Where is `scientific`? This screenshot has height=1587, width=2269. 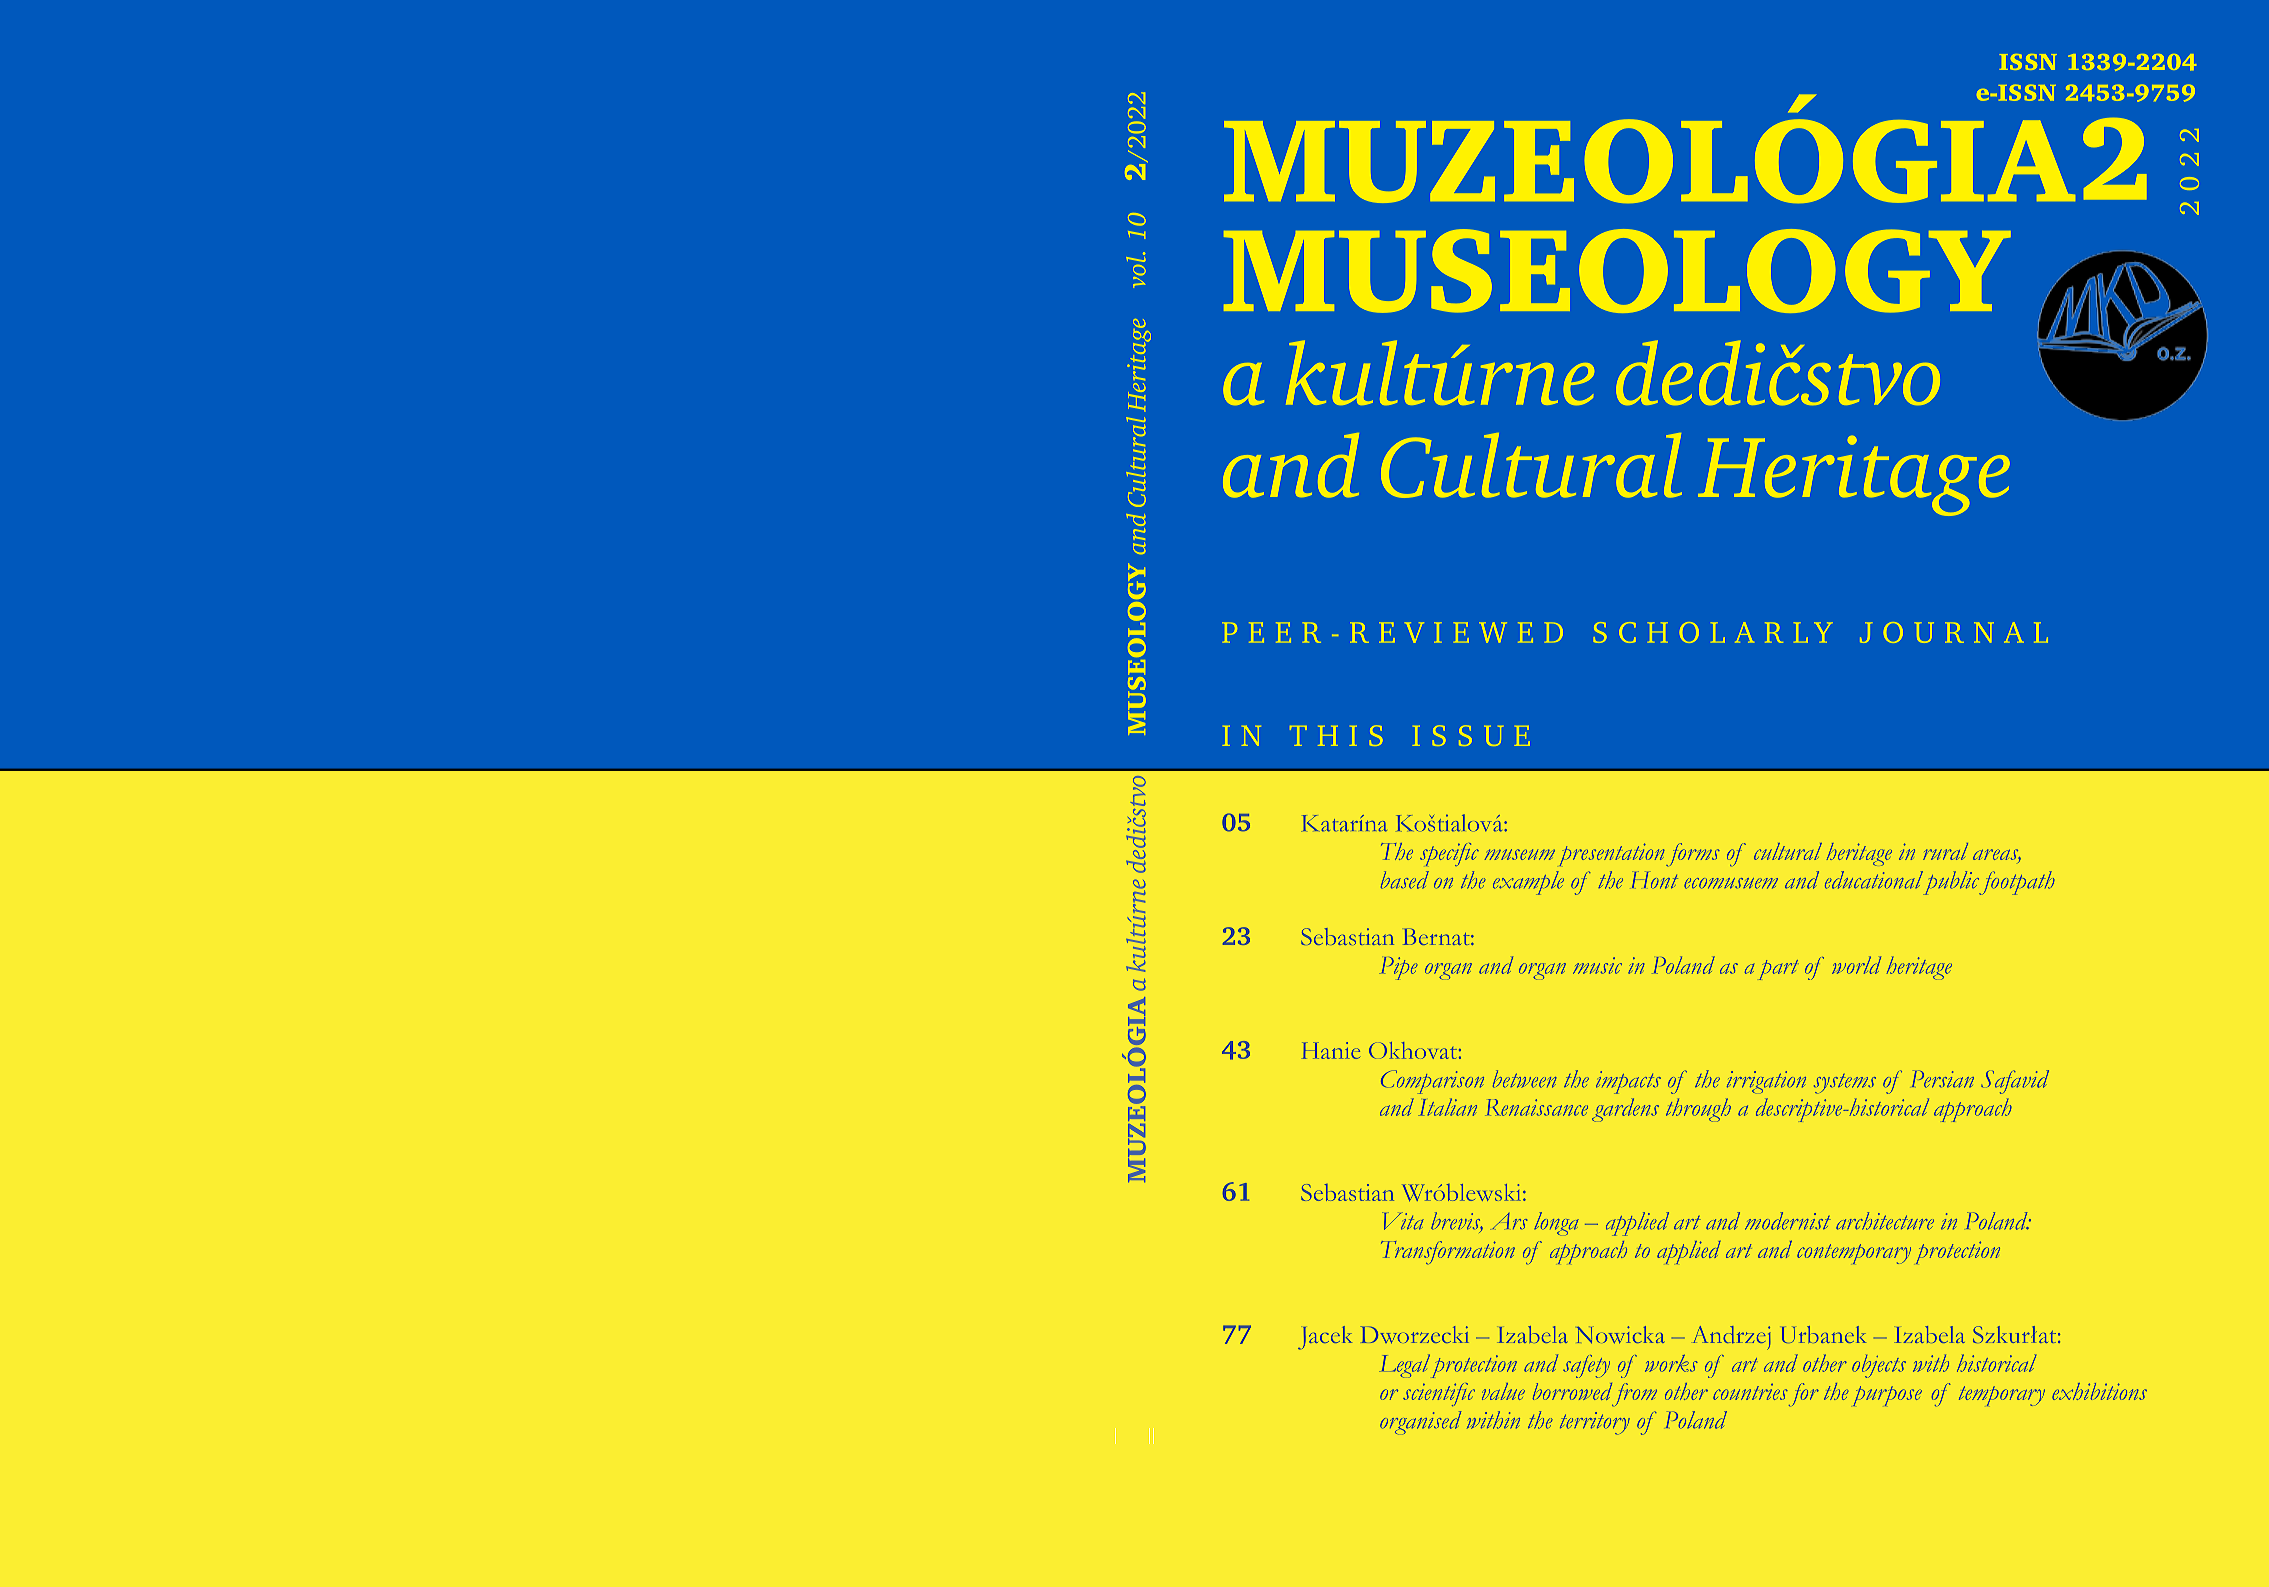
scientific is located at coordinates (1439, 1394).
